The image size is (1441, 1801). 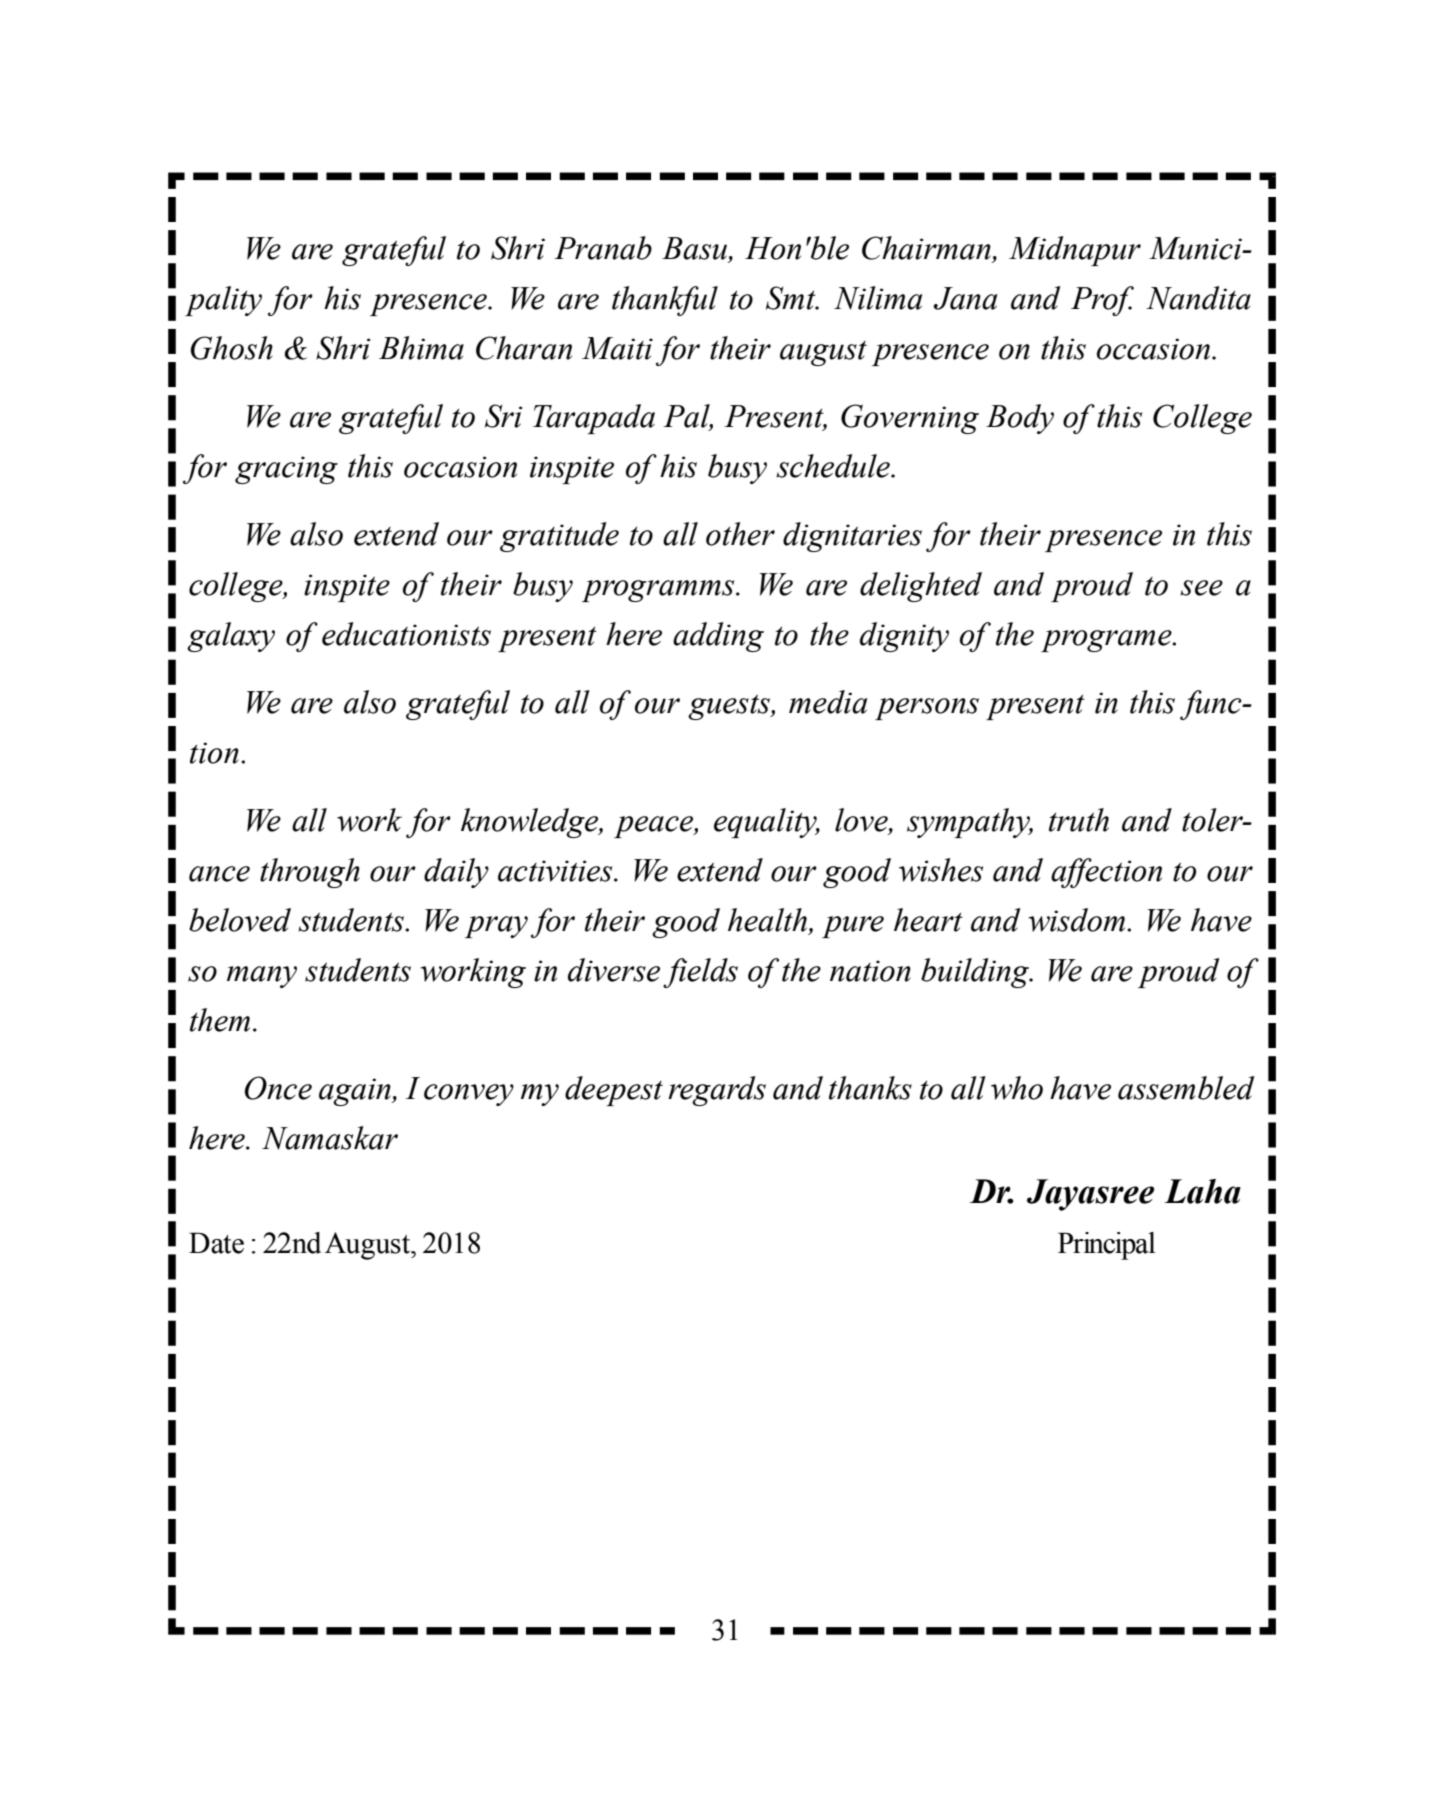 I want to click on Bhima, so click(x=421, y=348).
